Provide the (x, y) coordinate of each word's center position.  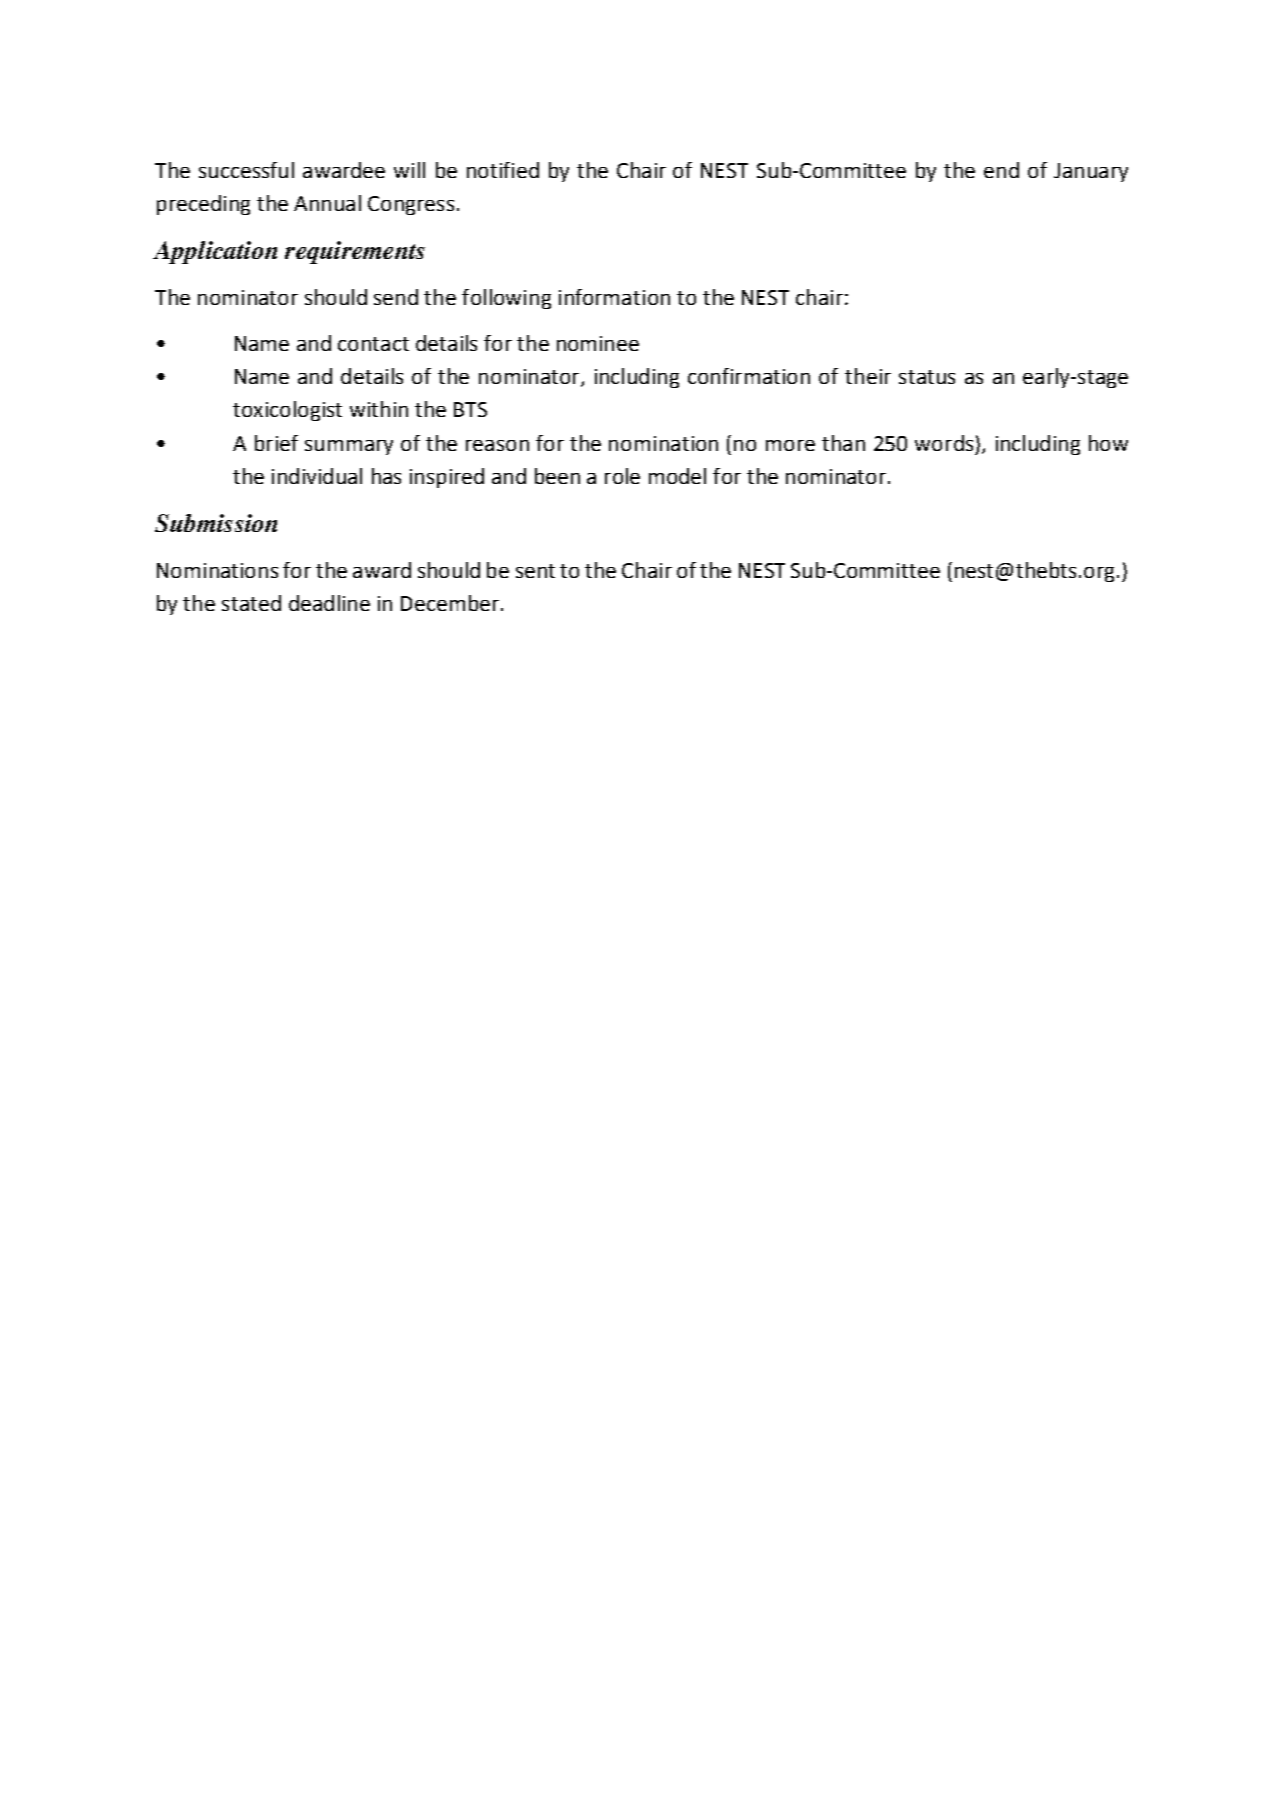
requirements (355, 252)
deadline (329, 603)
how (1108, 443)
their (868, 376)
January (1091, 172)
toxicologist (287, 411)
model (677, 476)
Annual (327, 203)
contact (373, 344)
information (614, 297)
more (790, 445)
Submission (216, 523)
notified (503, 170)
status (927, 377)
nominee (598, 343)
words (944, 443)
